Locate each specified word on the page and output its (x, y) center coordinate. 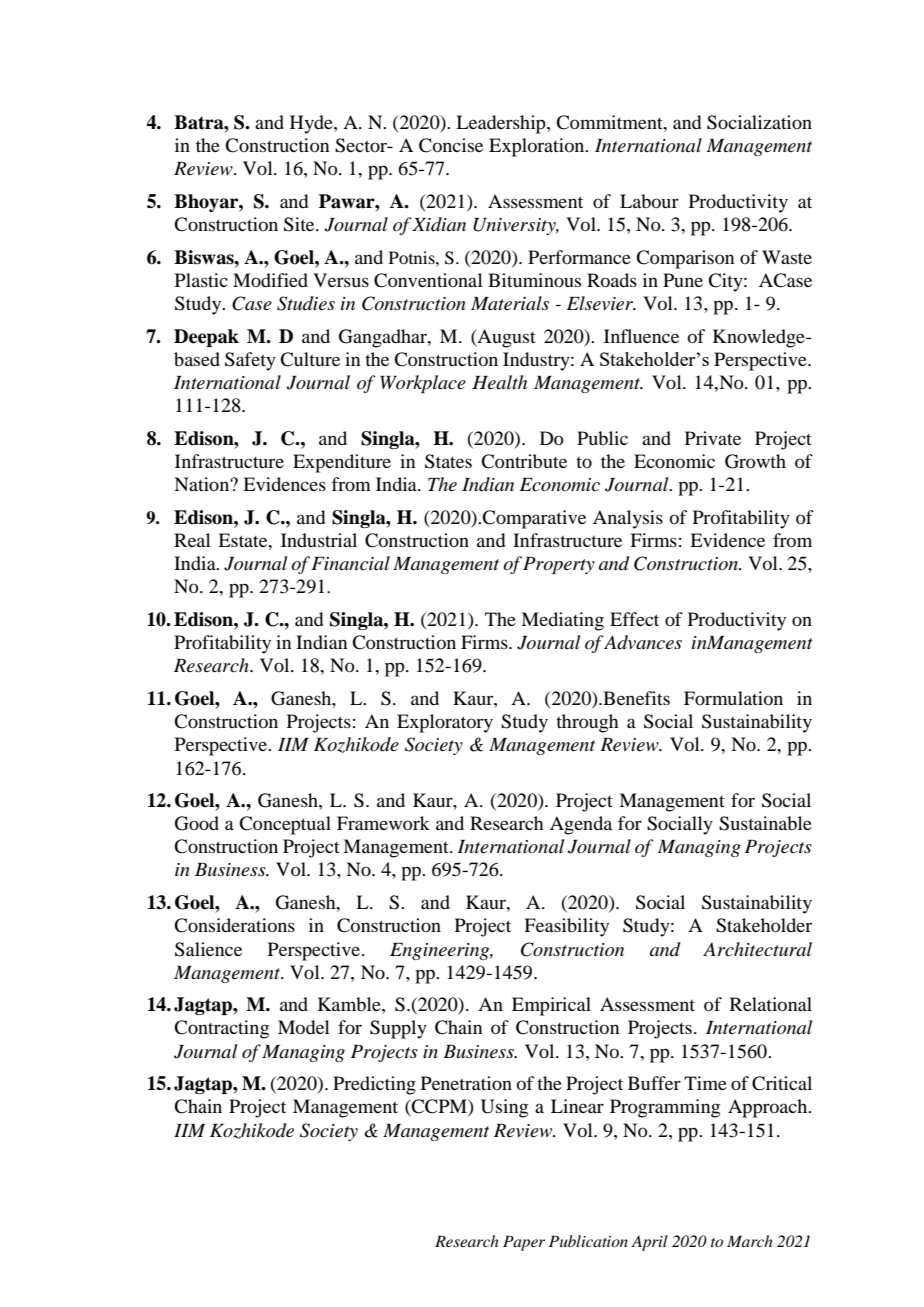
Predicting (374, 1085)
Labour (649, 201)
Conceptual (285, 825)
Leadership (502, 124)
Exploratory (445, 723)
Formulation (733, 698)
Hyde (312, 124)
